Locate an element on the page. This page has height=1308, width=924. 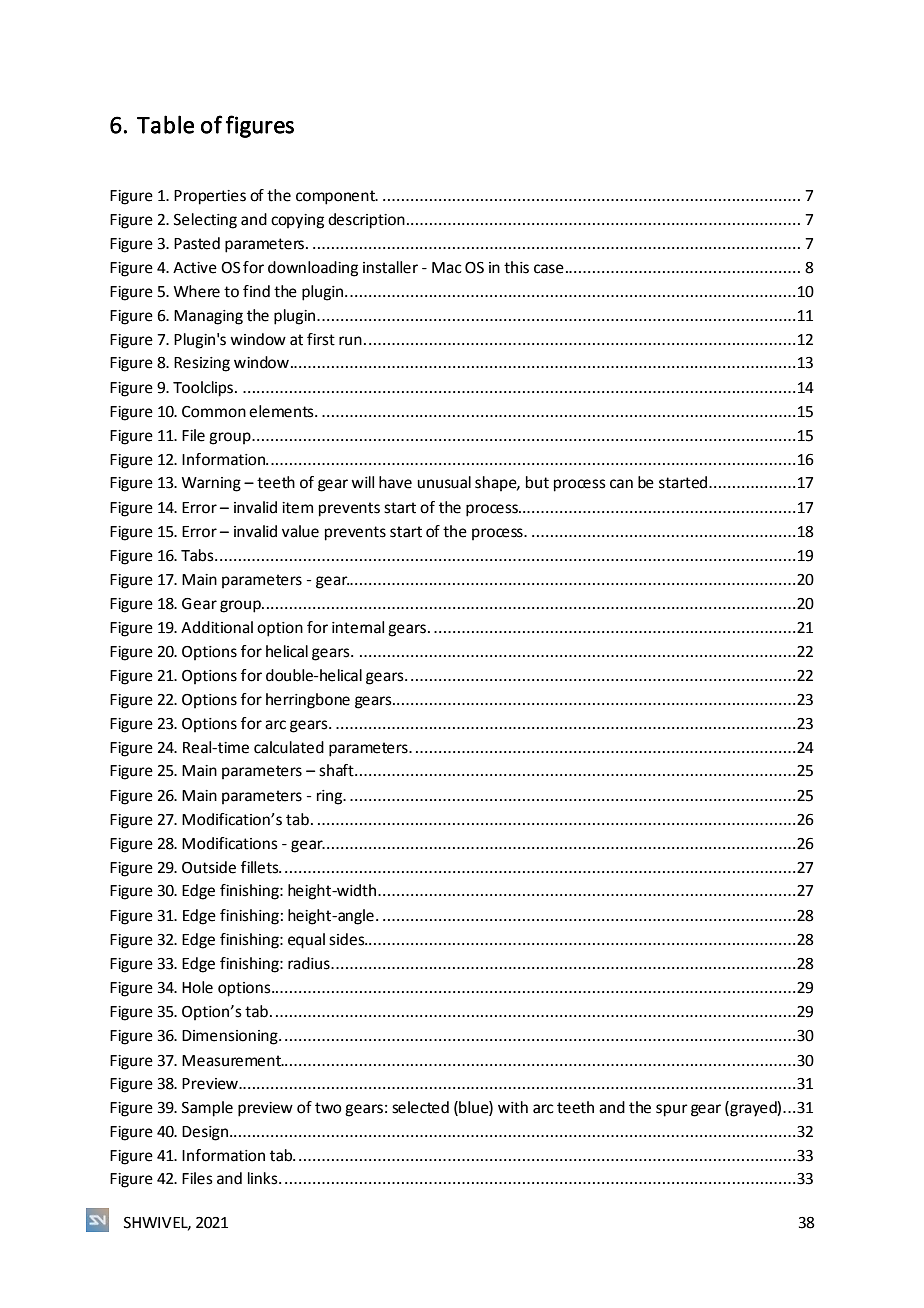
but is located at coordinates (537, 482).
